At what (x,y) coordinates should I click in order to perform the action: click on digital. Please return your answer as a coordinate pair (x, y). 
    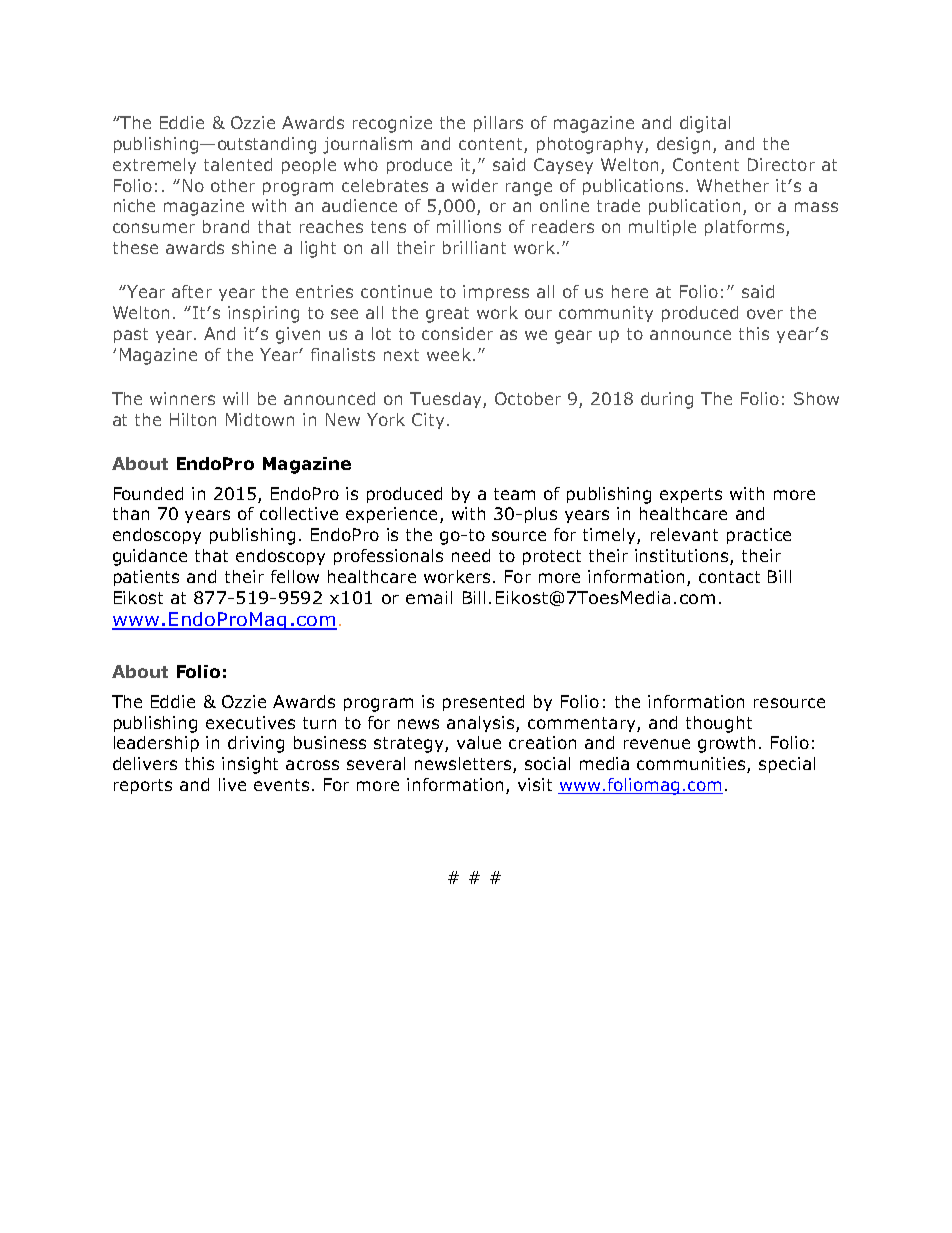
    Looking at the image, I should click on (705, 124).
